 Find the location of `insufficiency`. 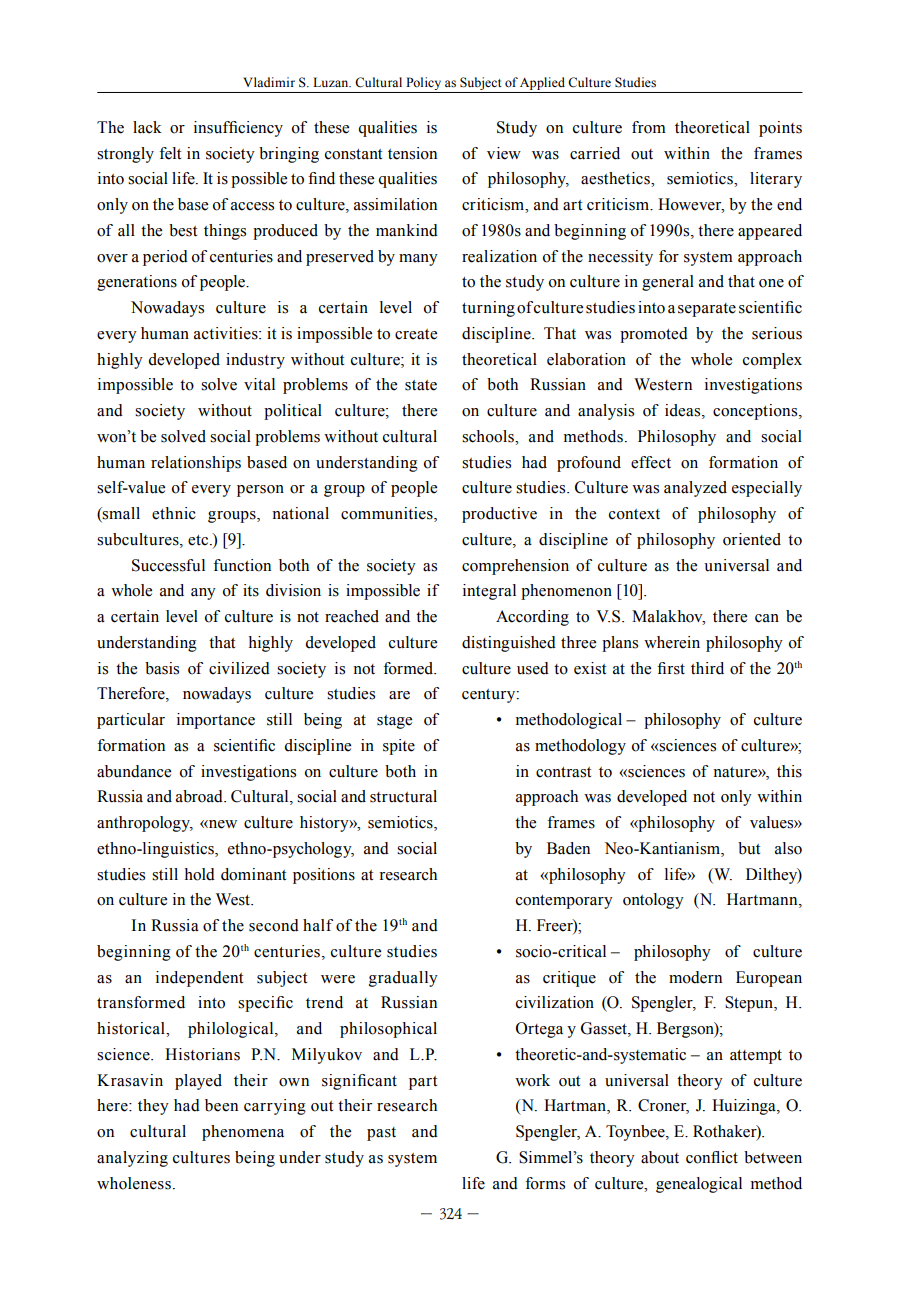

insufficiency is located at coordinates (238, 129).
